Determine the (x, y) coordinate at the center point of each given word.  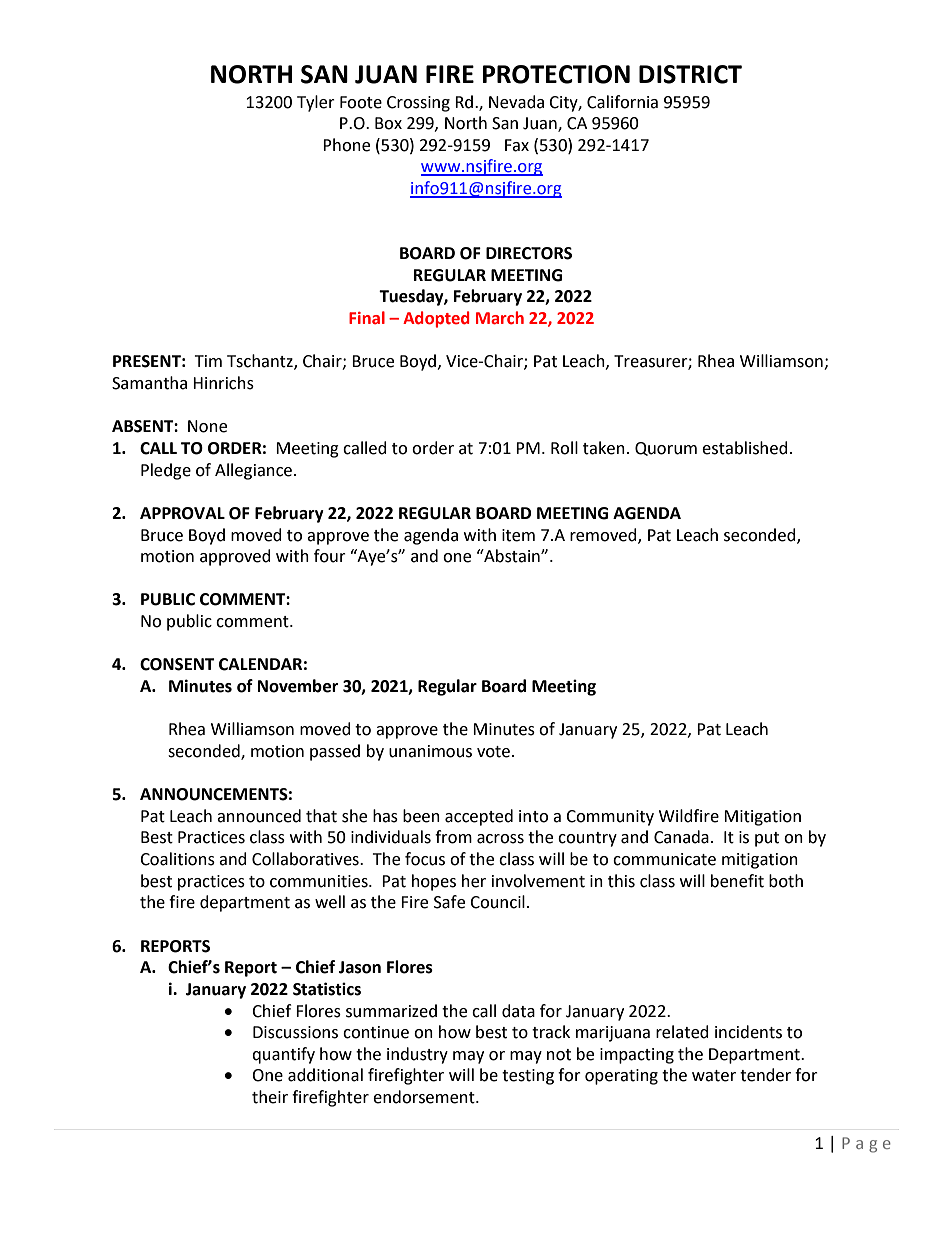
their (270, 1097)
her (474, 881)
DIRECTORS (529, 253)
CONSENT (177, 664)
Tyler (316, 103)
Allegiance (253, 471)
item (518, 535)
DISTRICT (690, 74)
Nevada (516, 102)
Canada (681, 837)
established (745, 448)
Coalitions (177, 859)
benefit (737, 881)
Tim (208, 361)
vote (493, 752)
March (500, 318)
